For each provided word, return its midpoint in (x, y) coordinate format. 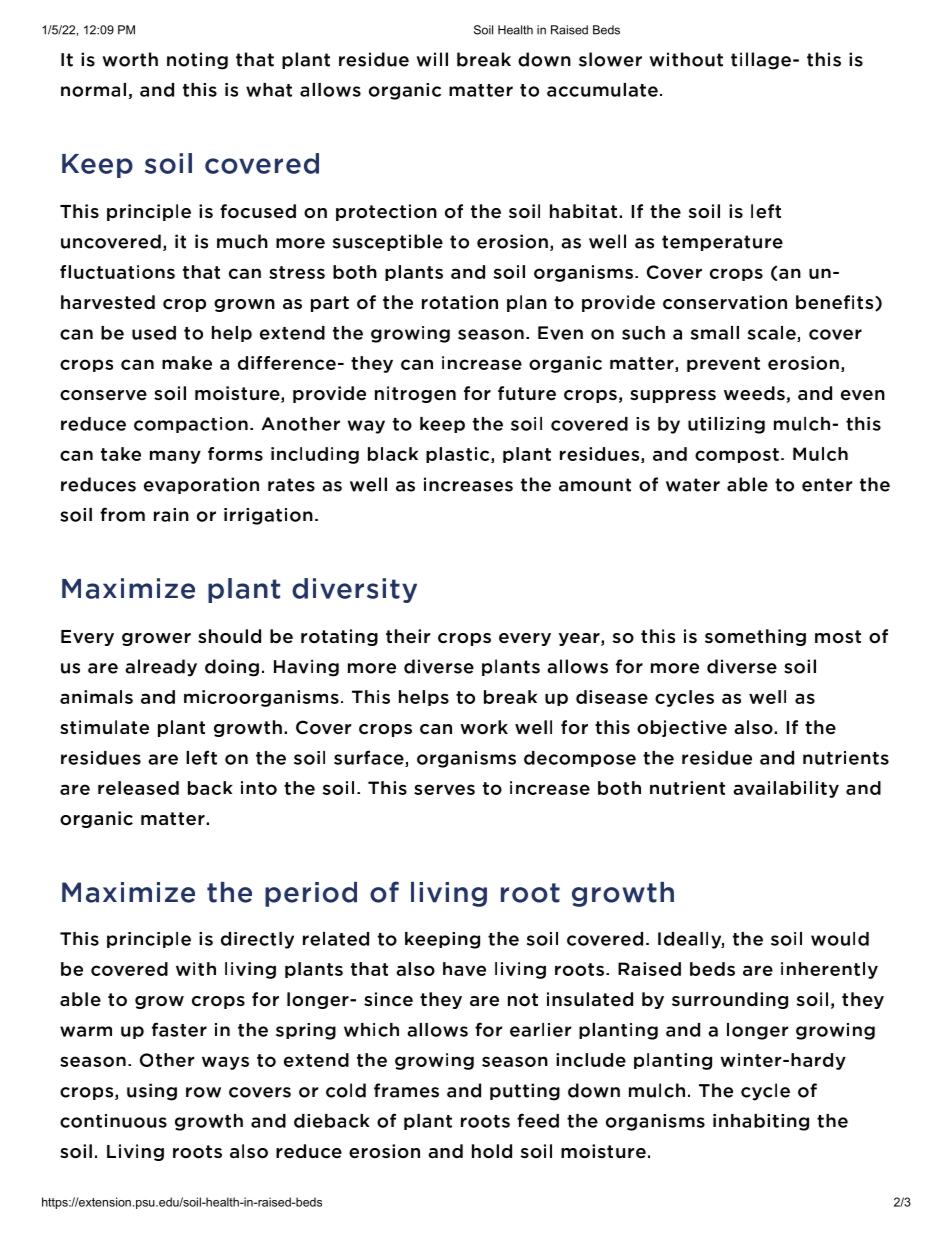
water (693, 485)
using (152, 1092)
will (432, 59)
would (840, 939)
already (161, 668)
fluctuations (117, 272)
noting (197, 61)
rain (171, 515)
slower (610, 59)
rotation (460, 302)
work (484, 727)
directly (257, 940)
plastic (459, 455)
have (464, 969)
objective (682, 728)
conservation (725, 302)
